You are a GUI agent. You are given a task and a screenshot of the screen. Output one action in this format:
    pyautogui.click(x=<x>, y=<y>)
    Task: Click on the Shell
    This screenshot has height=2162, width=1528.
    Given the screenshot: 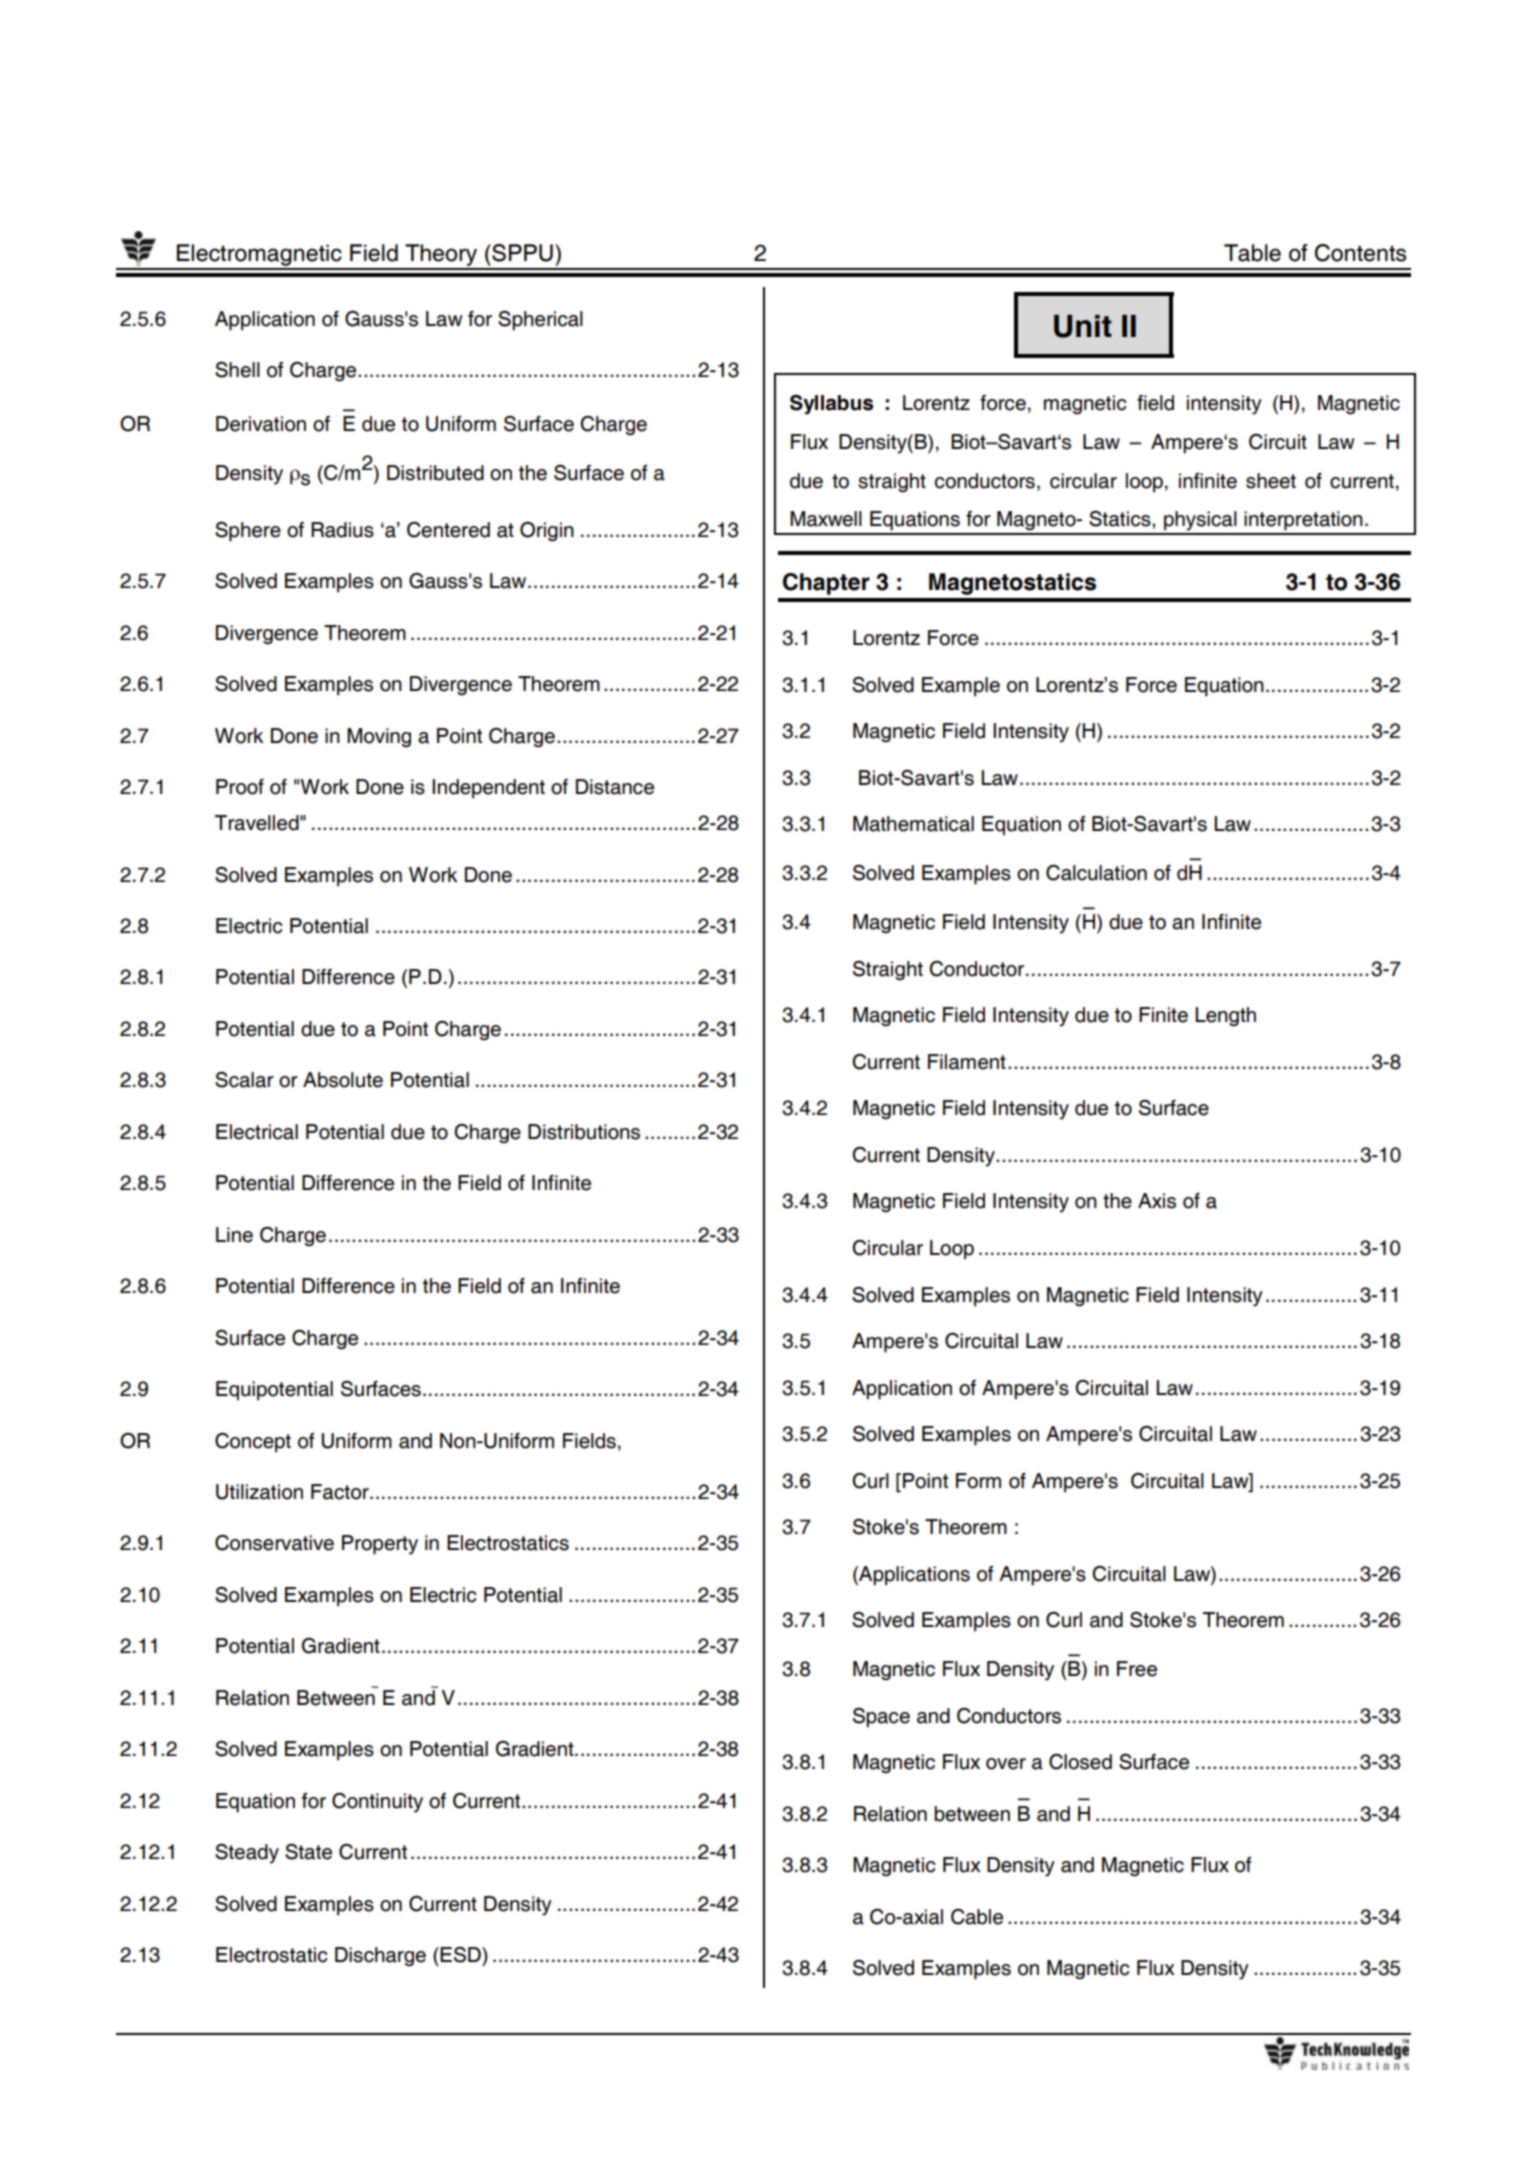 What is the action you would take?
    pyautogui.click(x=237, y=370)
